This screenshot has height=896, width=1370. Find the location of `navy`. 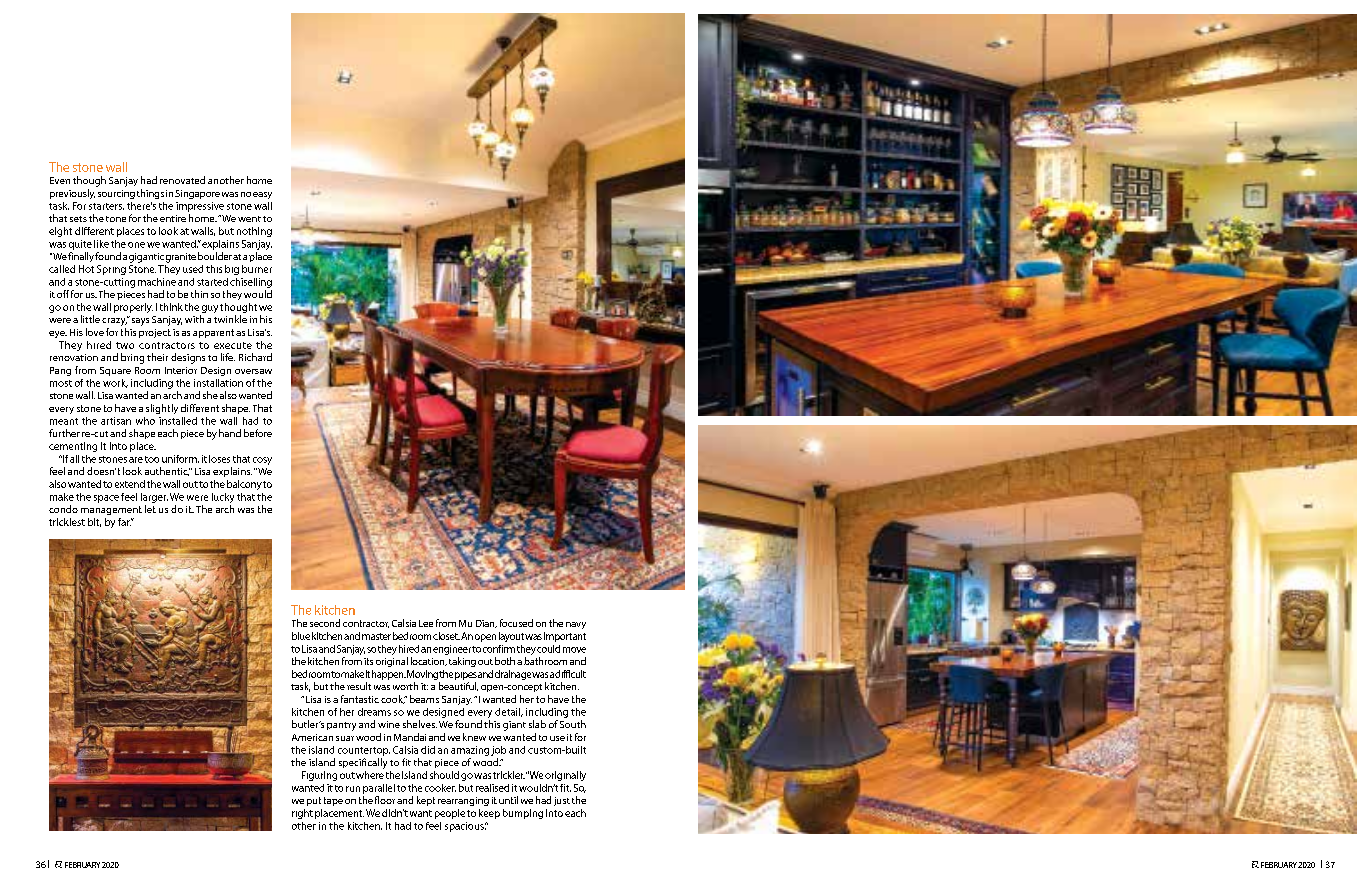

navy is located at coordinates (576, 625).
